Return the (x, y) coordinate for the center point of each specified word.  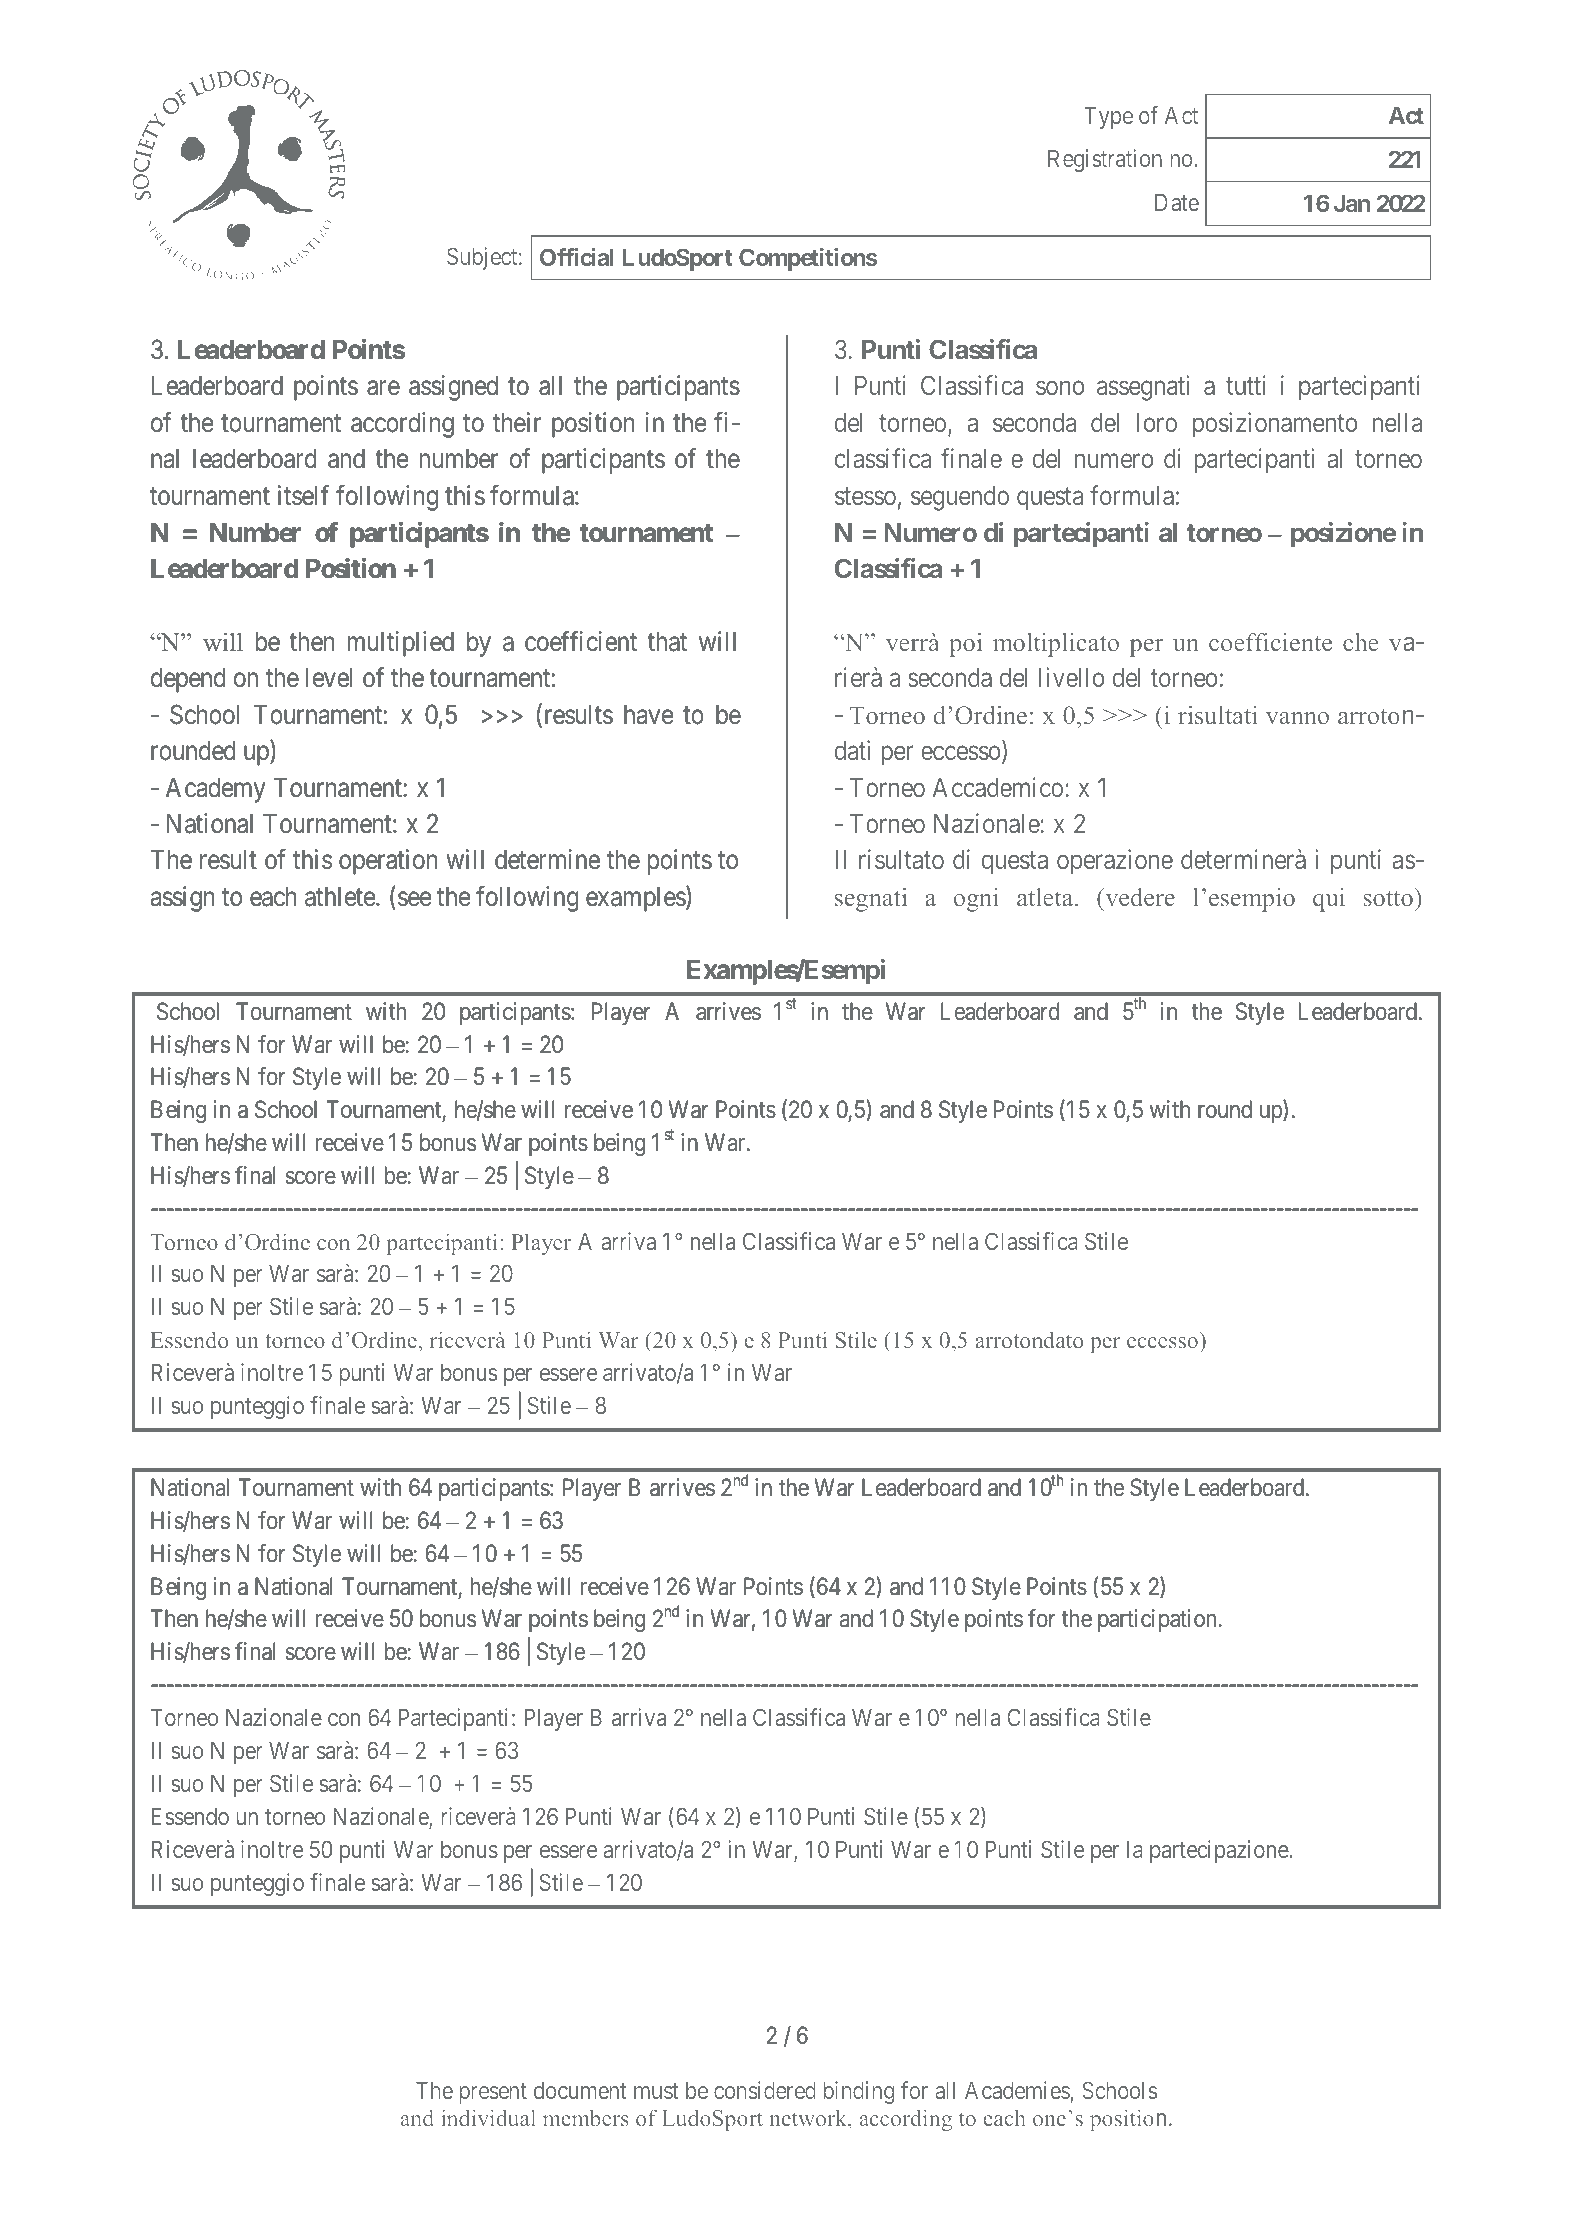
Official (577, 257)
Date (1177, 202)
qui (1329, 900)
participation (1158, 1620)
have (649, 715)
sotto (1388, 898)
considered (765, 2090)
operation (388, 862)
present (493, 2093)
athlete (340, 897)
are (383, 388)
